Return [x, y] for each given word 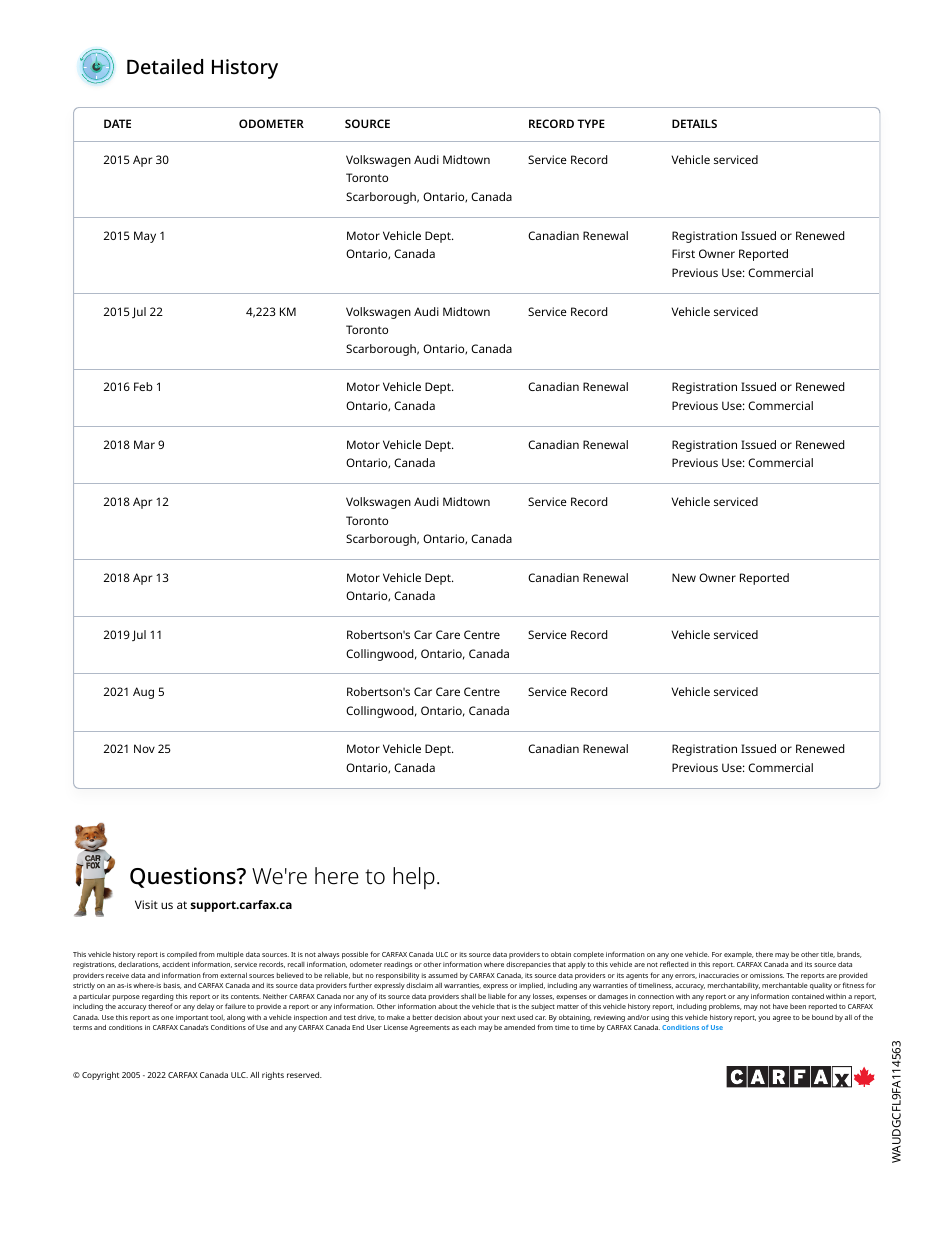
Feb [143, 386]
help [414, 878]
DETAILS [694, 123]
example [738, 955]
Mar [144, 444]
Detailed [165, 66]
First [683, 253]
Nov [144, 748]
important [192, 1018]
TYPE [591, 123]
